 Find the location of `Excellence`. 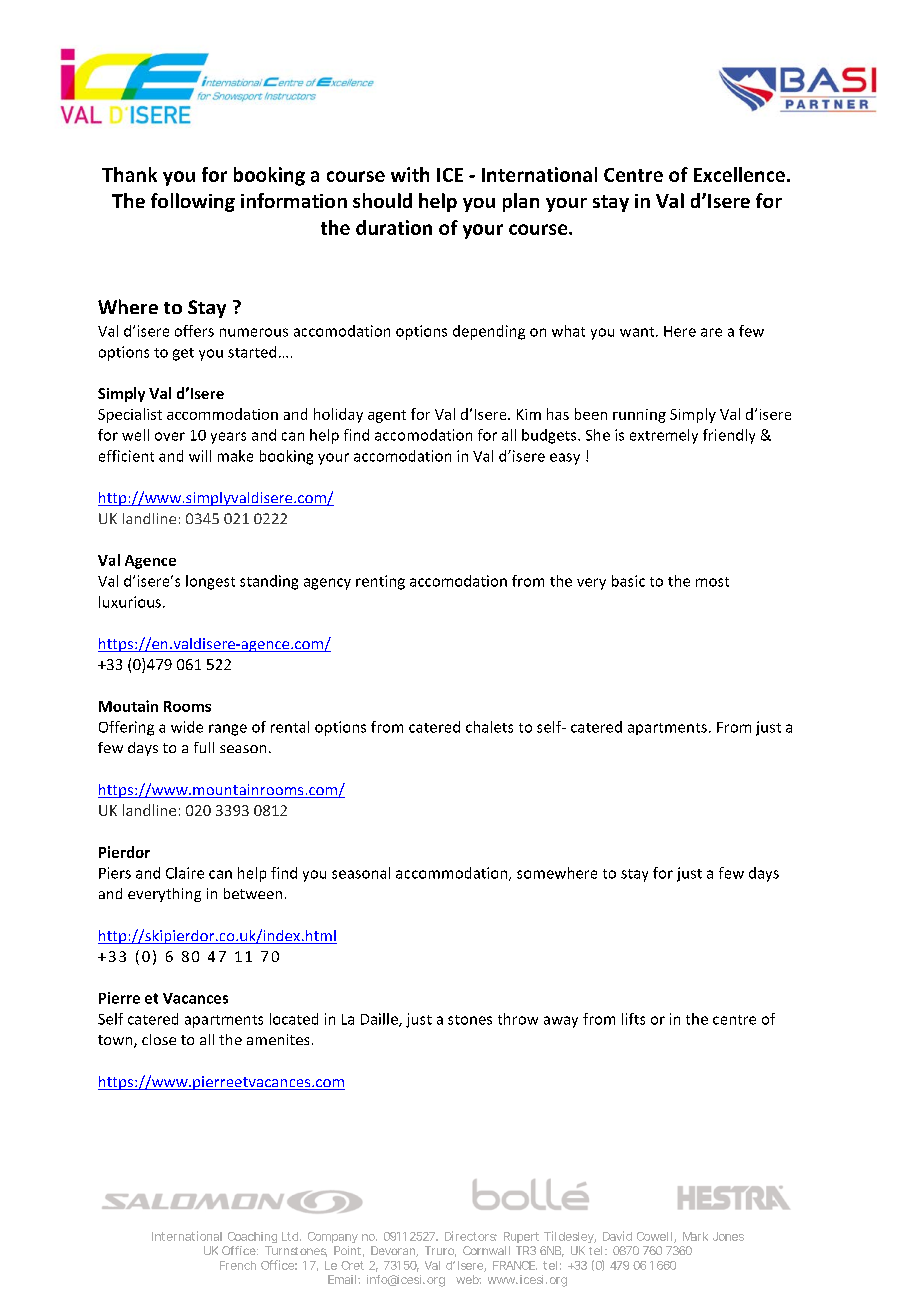

Excellence is located at coordinates (739, 174).
